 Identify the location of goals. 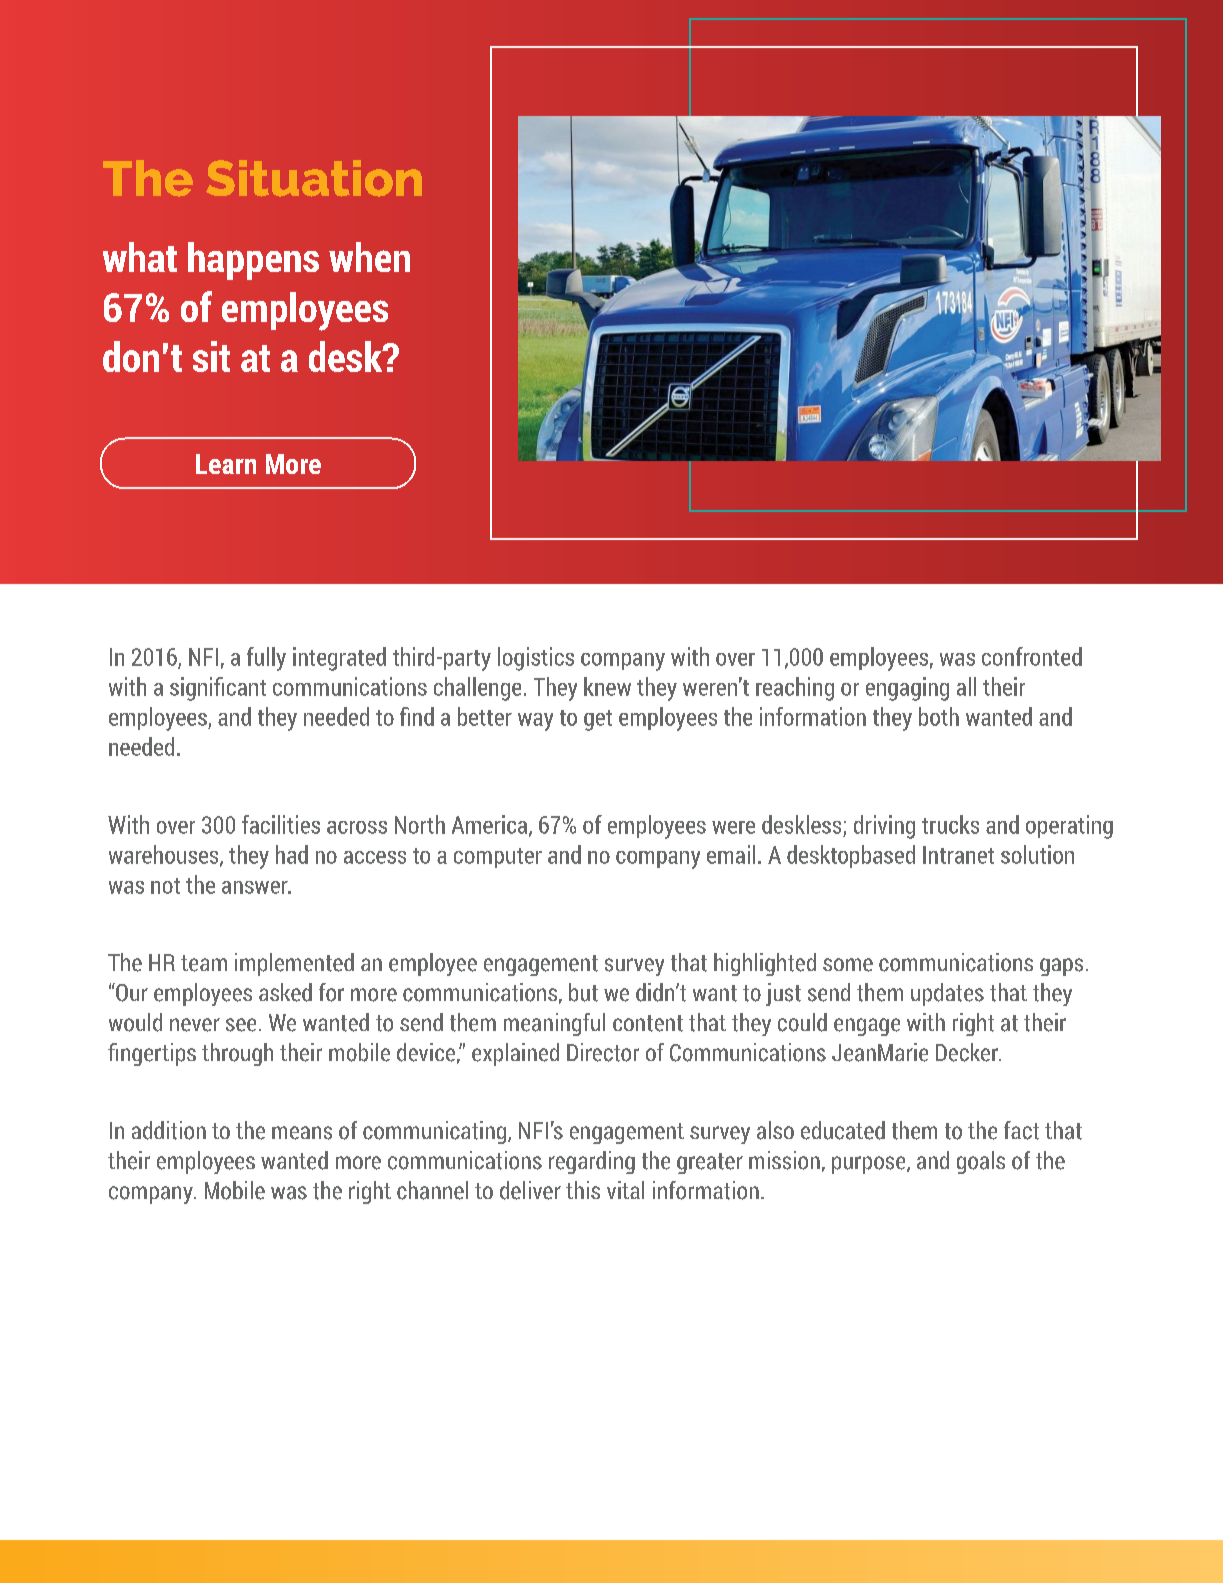
(981, 1162).
